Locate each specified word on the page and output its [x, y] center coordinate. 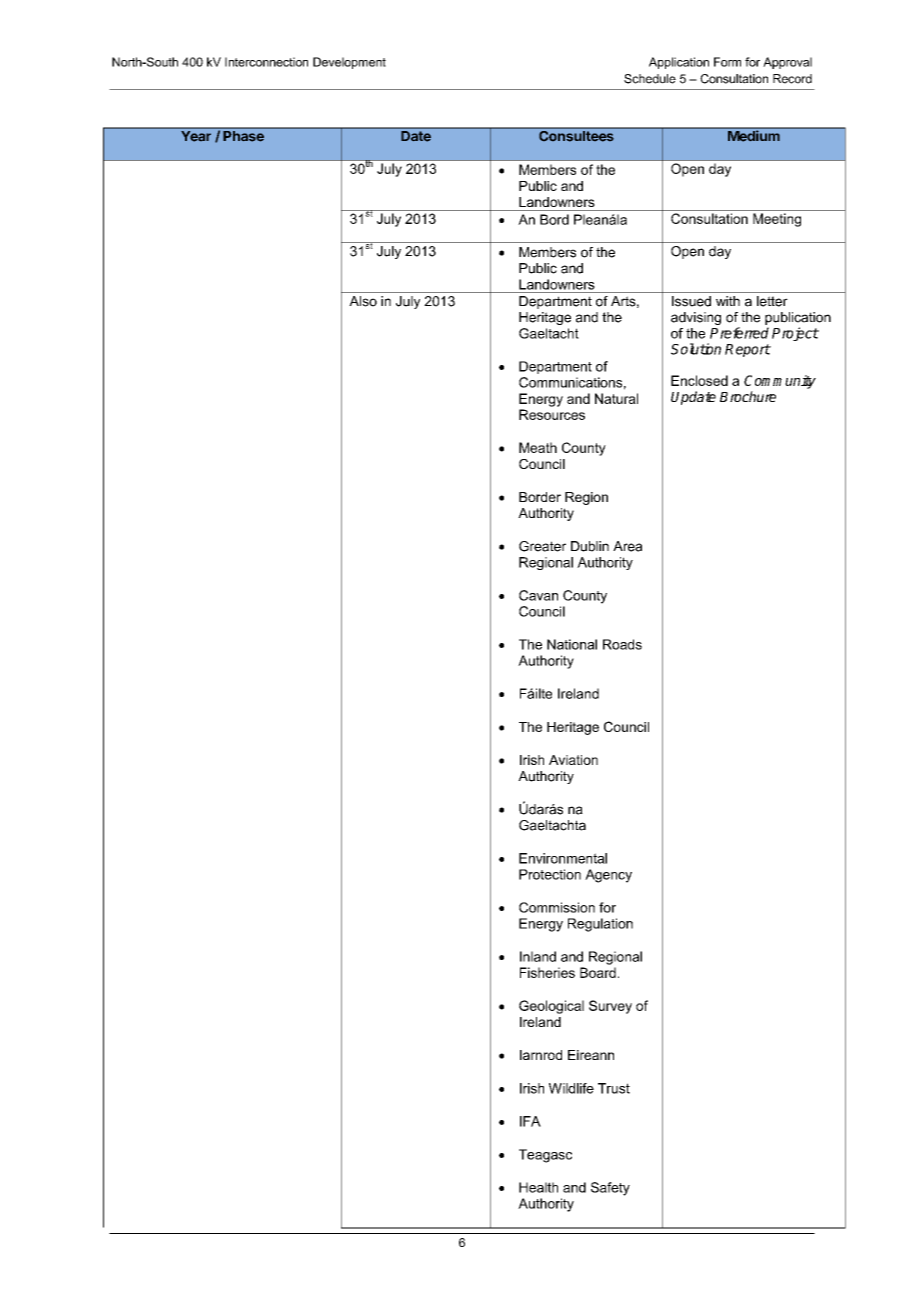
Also [363, 301]
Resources [552, 414]
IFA [530, 1121]
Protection [550, 874]
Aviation [573, 760]
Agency [608, 876]
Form [727, 62]
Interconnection [266, 62]
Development [349, 63]
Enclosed [699, 380]
